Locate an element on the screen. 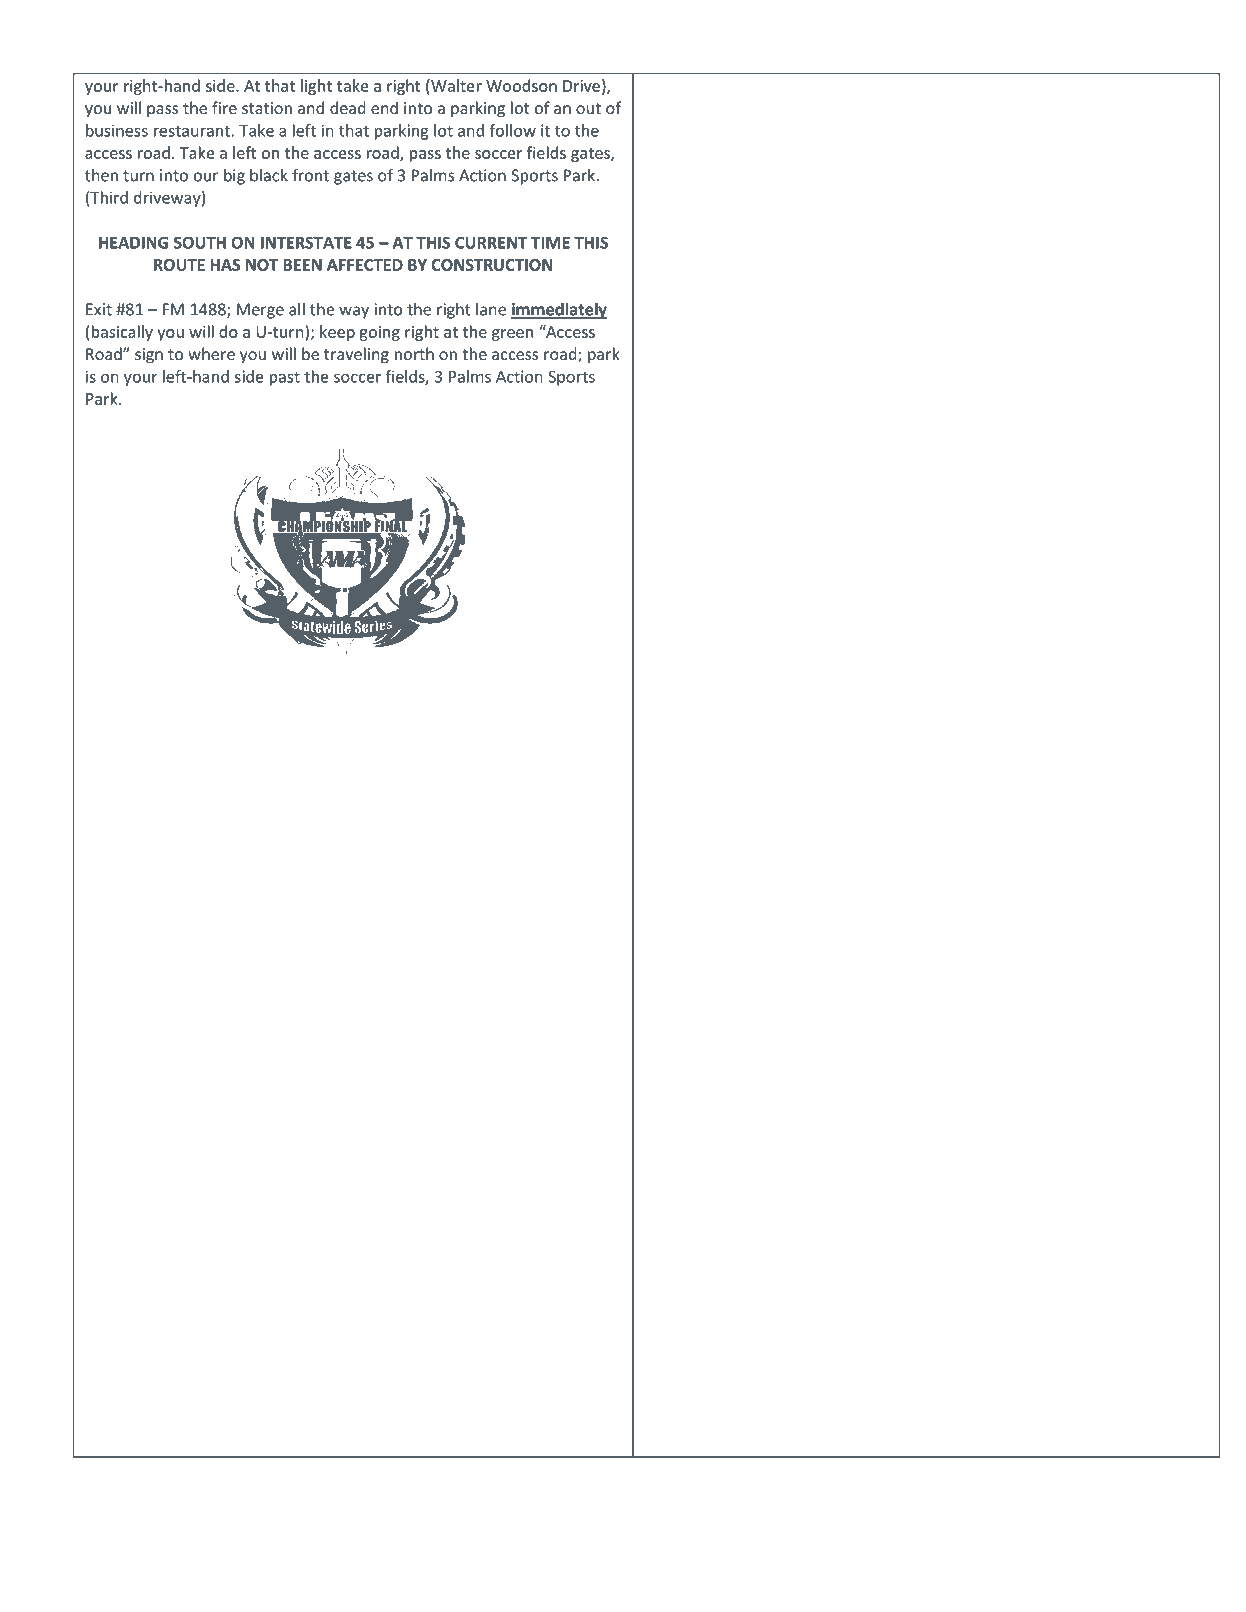 The width and height of the screenshot is (1246, 1612). Woodson is located at coordinates (521, 85).
